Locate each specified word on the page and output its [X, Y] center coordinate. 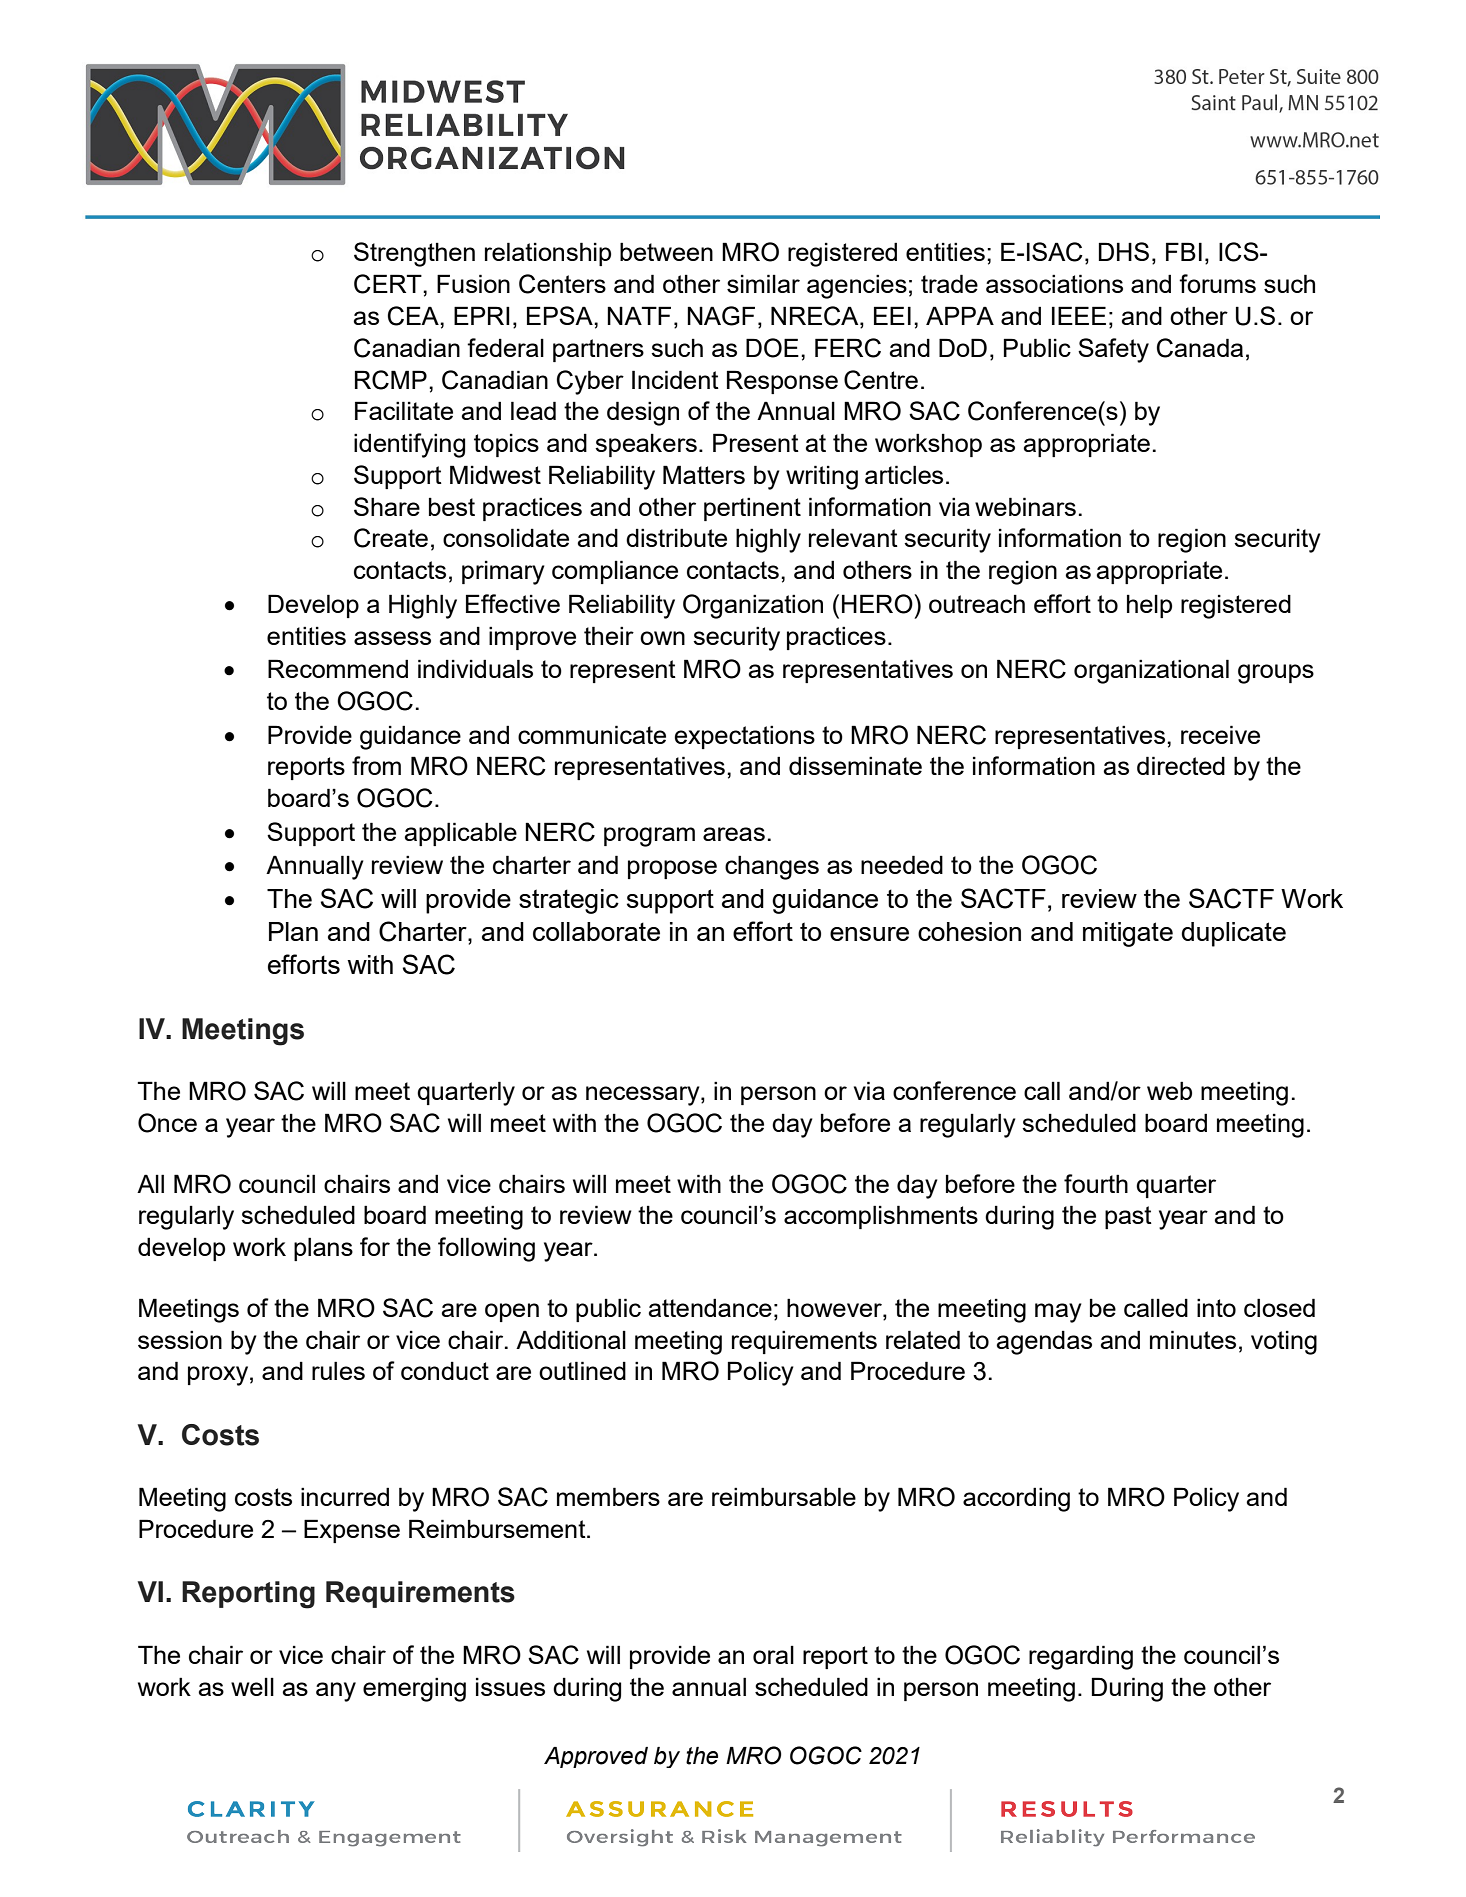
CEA [414, 316]
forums [1217, 283]
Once [167, 1123]
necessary [644, 1096]
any [336, 1692]
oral [773, 1655]
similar [763, 283]
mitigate [1128, 934]
